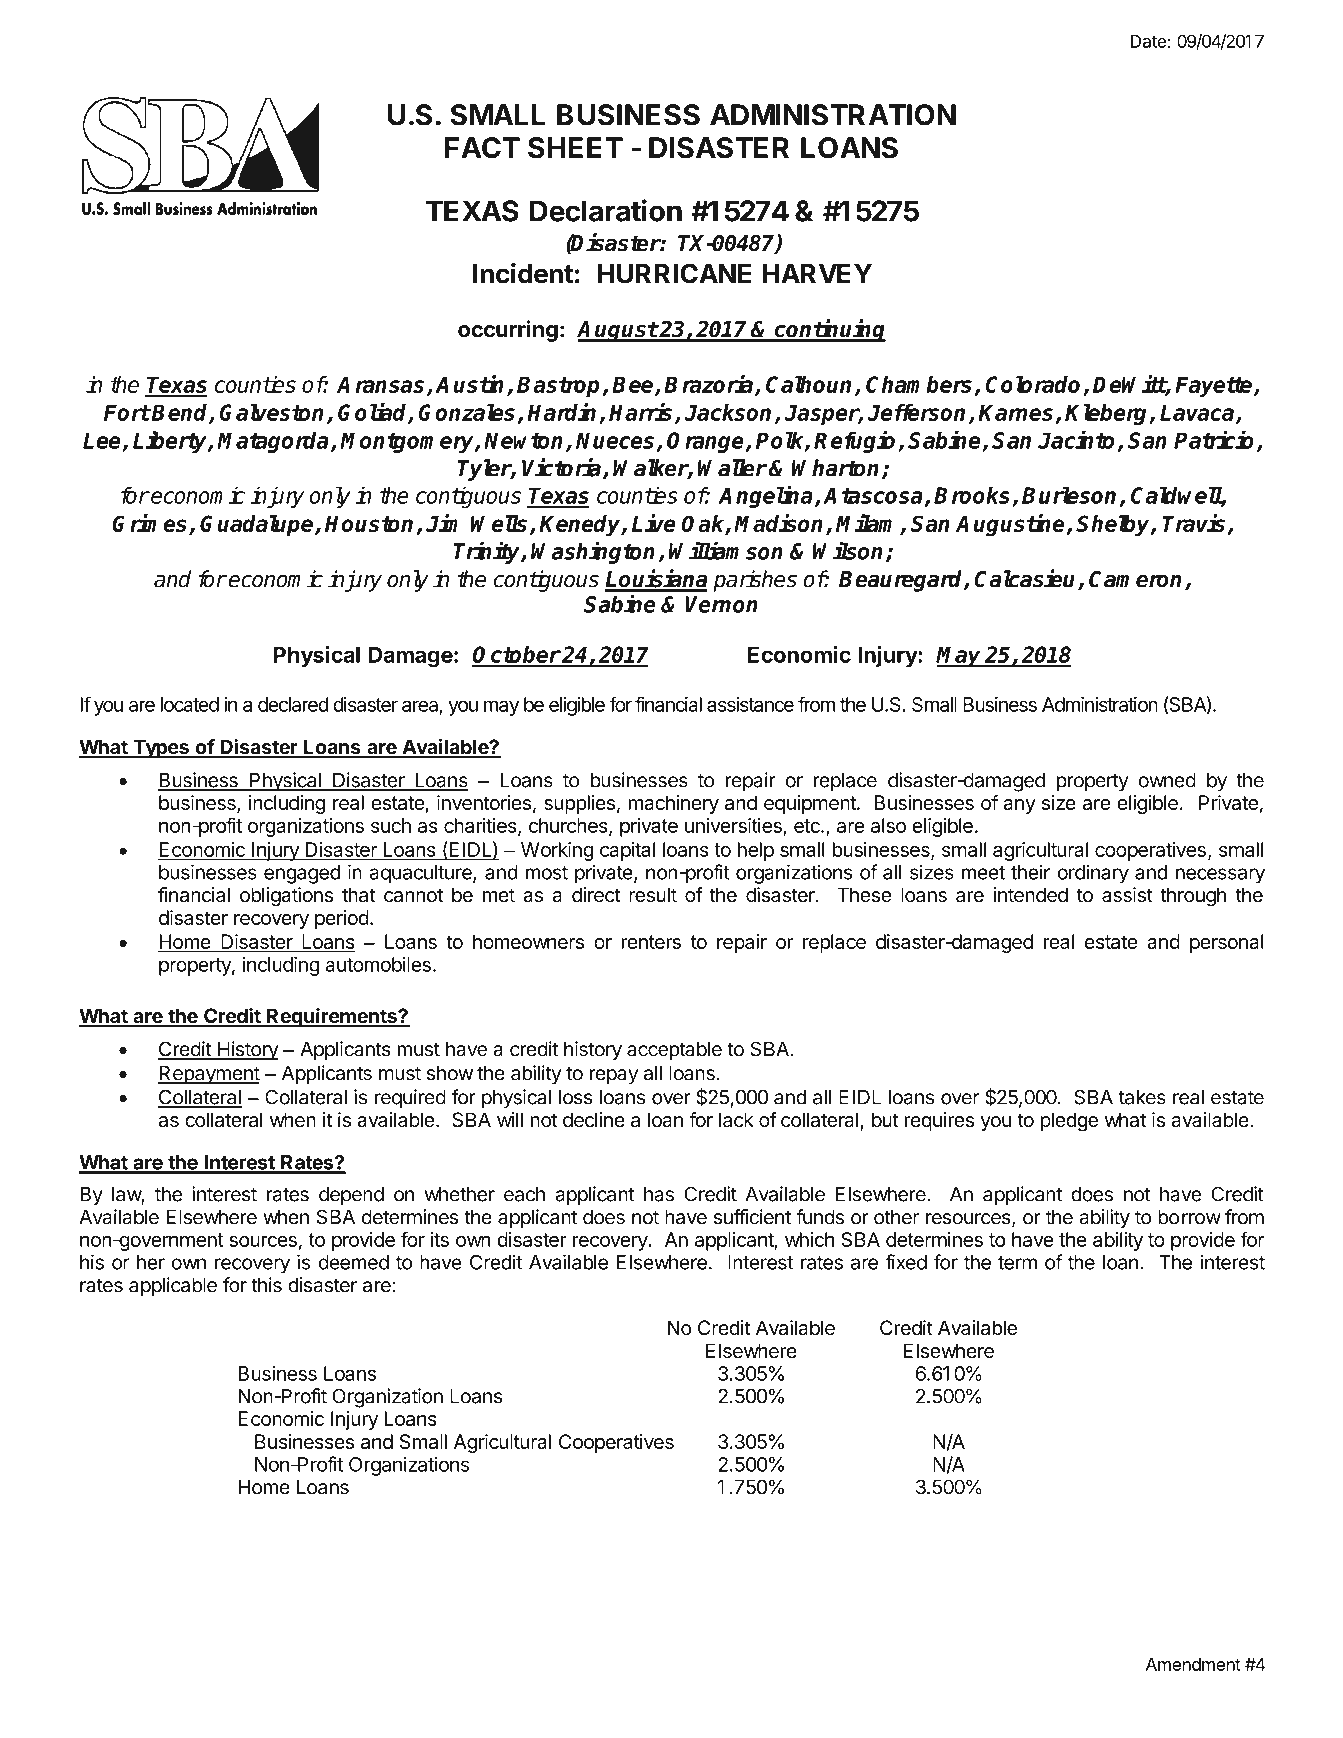 This screenshot has height=1738, width=1343. What do you see at coordinates (1069, 1122) in the screenshot?
I see `pledge` at bounding box center [1069, 1122].
